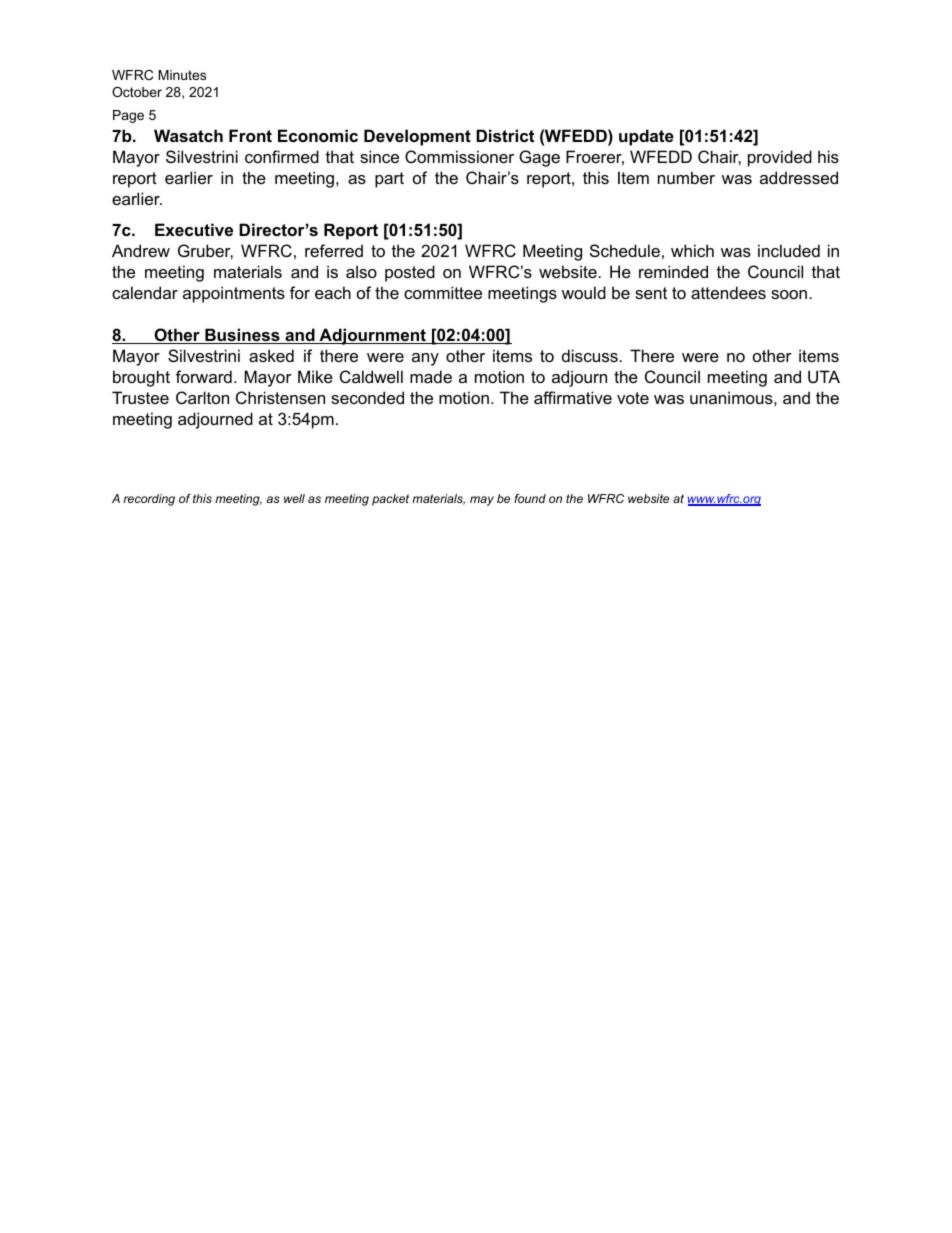  I want to click on District, so click(505, 135).
